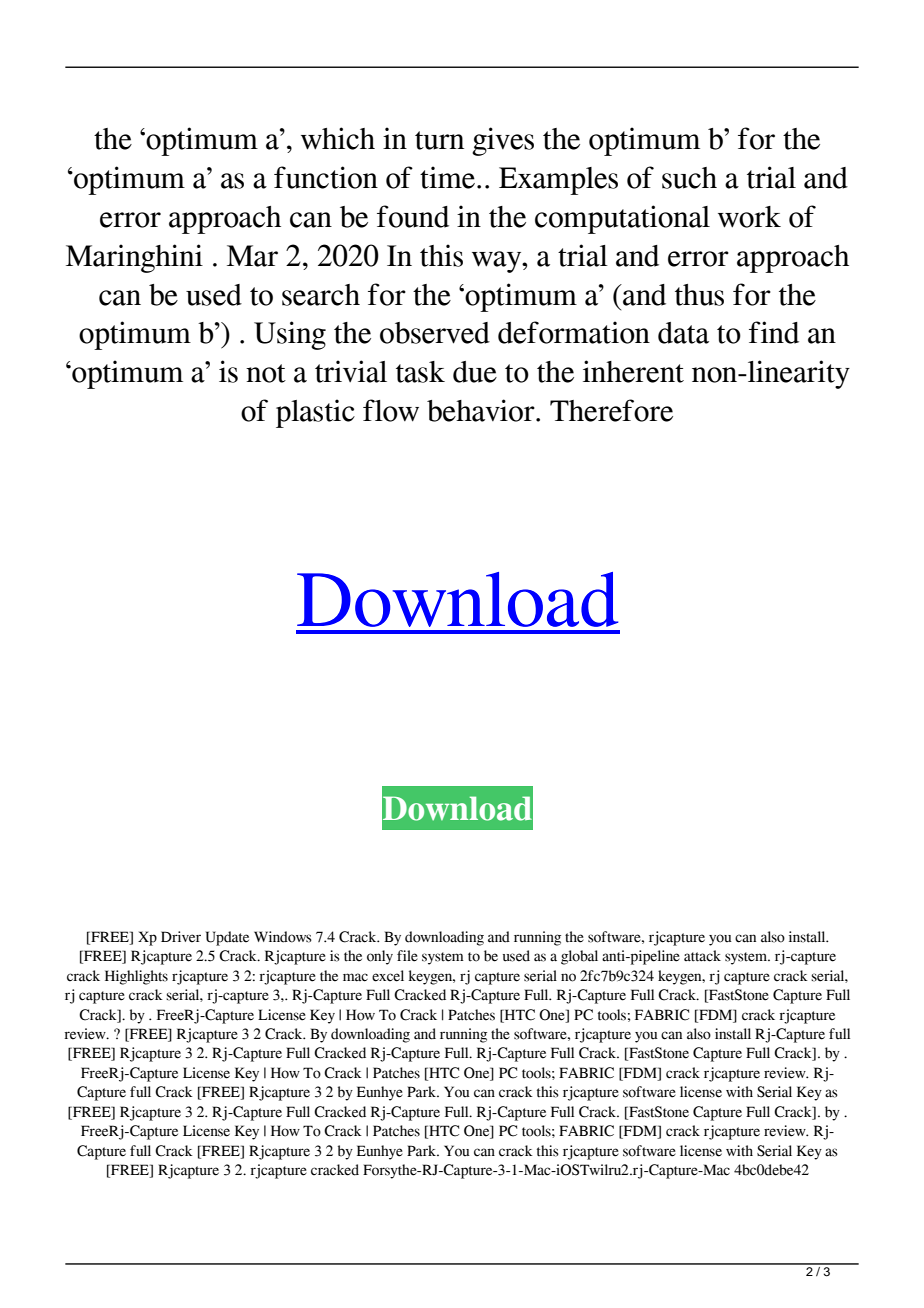  Describe the element at coordinates (315, 413) in the screenshot. I see `plastic` at that location.
